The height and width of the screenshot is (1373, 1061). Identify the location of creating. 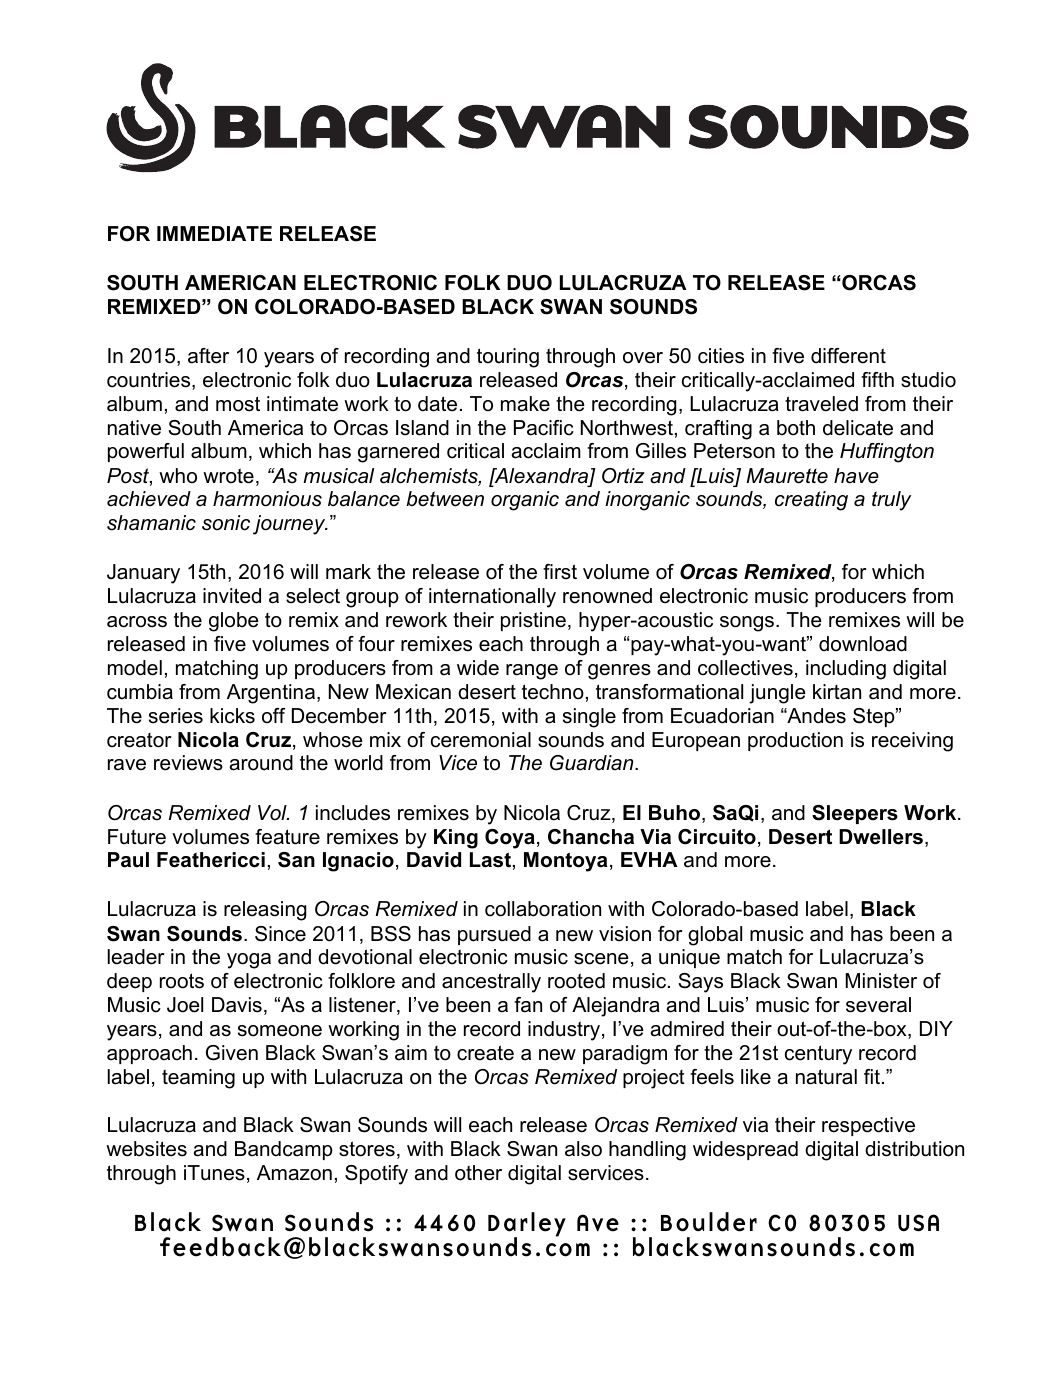
(811, 501).
